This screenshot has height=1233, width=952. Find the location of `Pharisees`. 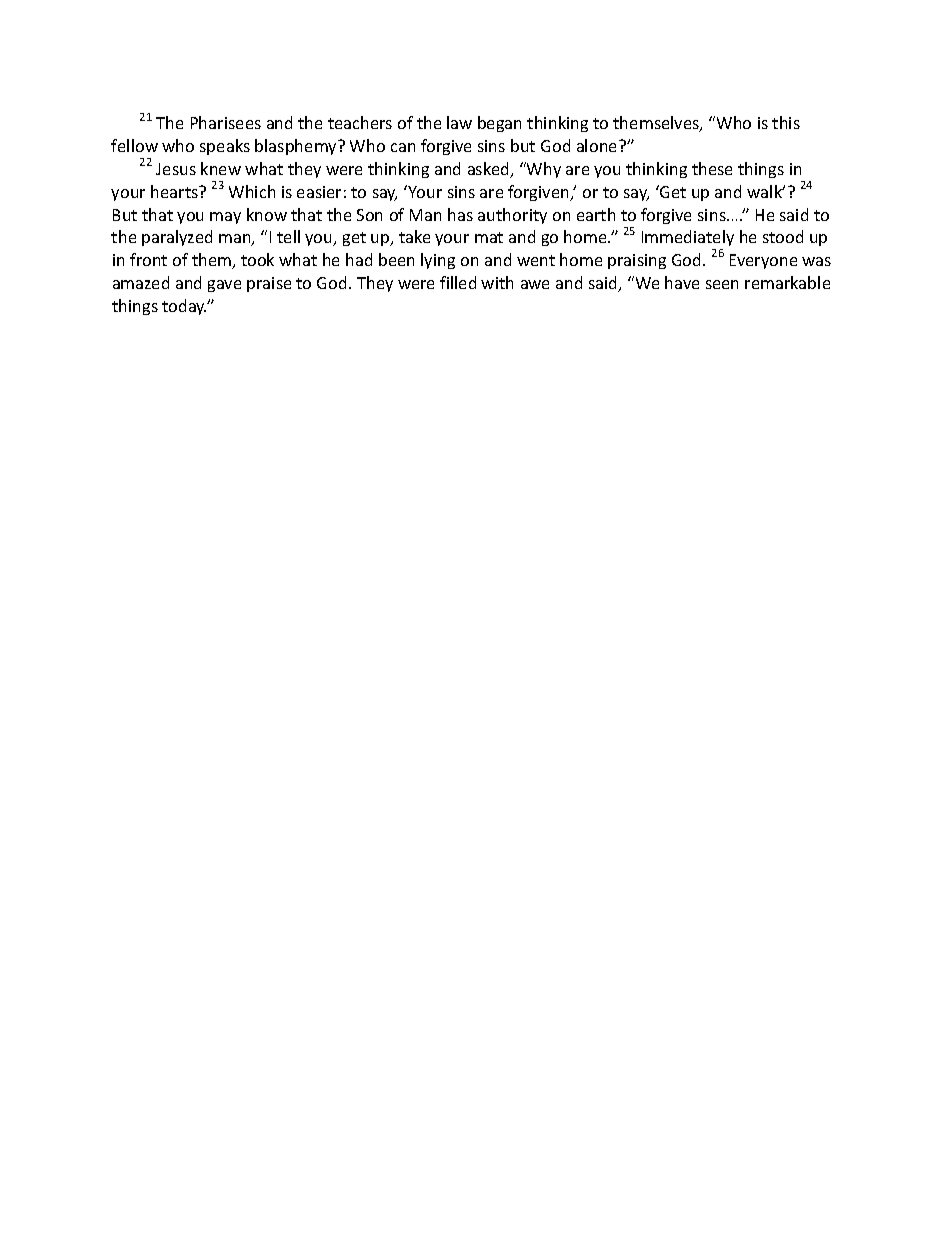

Pharisees is located at coordinates (226, 122).
